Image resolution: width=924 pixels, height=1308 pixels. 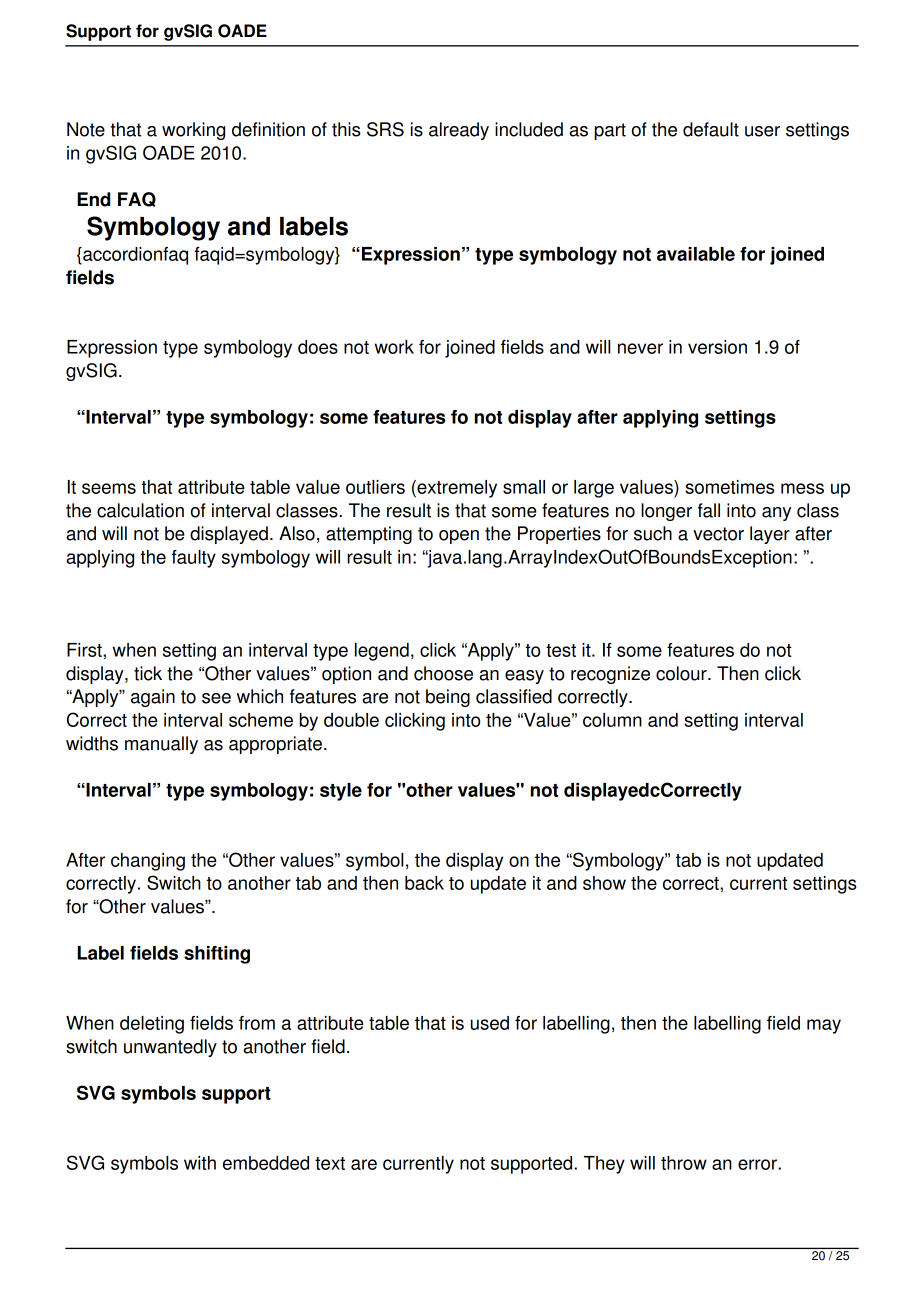 What do you see at coordinates (330, 1163) in the screenshot?
I see `text` at bounding box center [330, 1163].
